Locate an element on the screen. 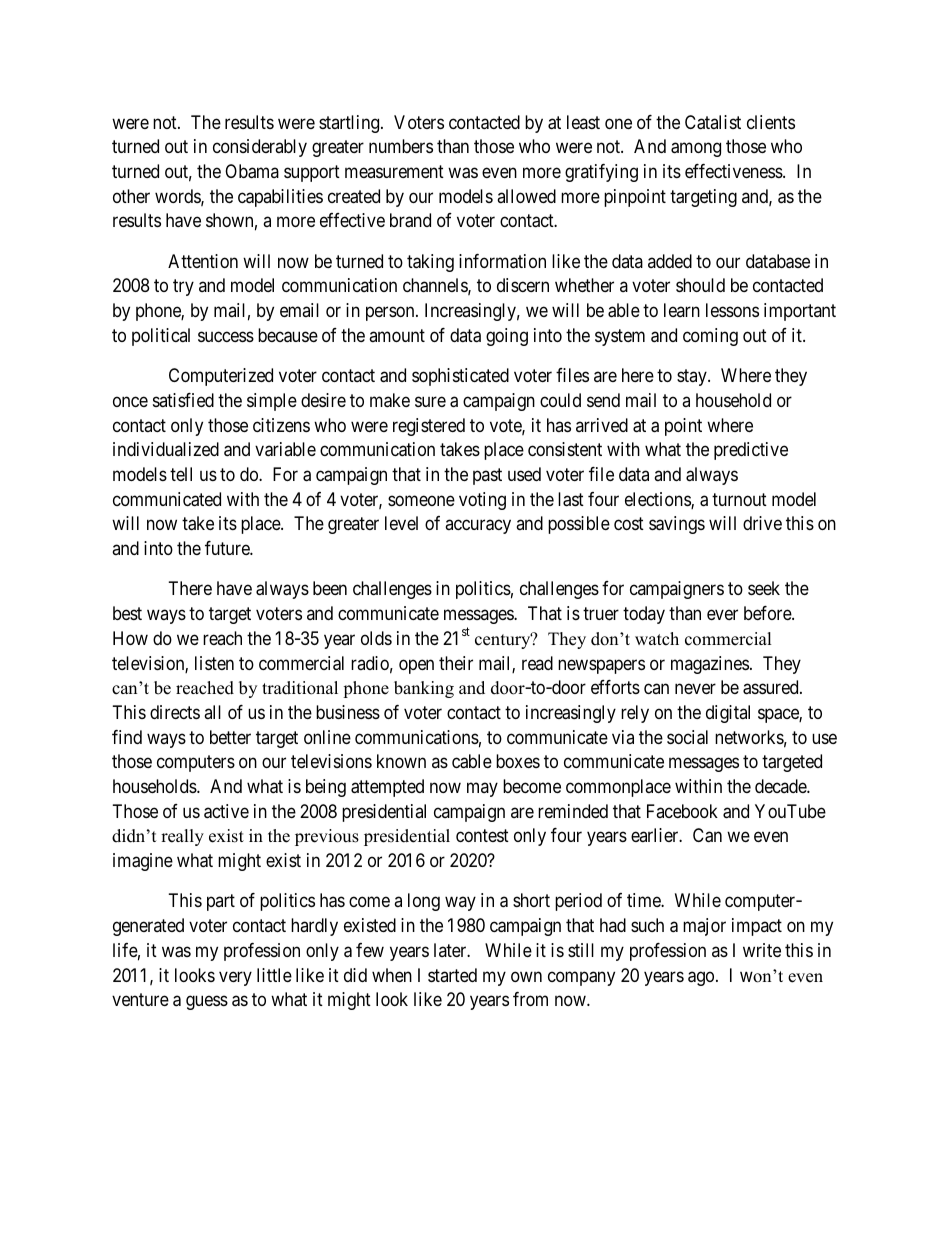  future is located at coordinates (228, 548).
